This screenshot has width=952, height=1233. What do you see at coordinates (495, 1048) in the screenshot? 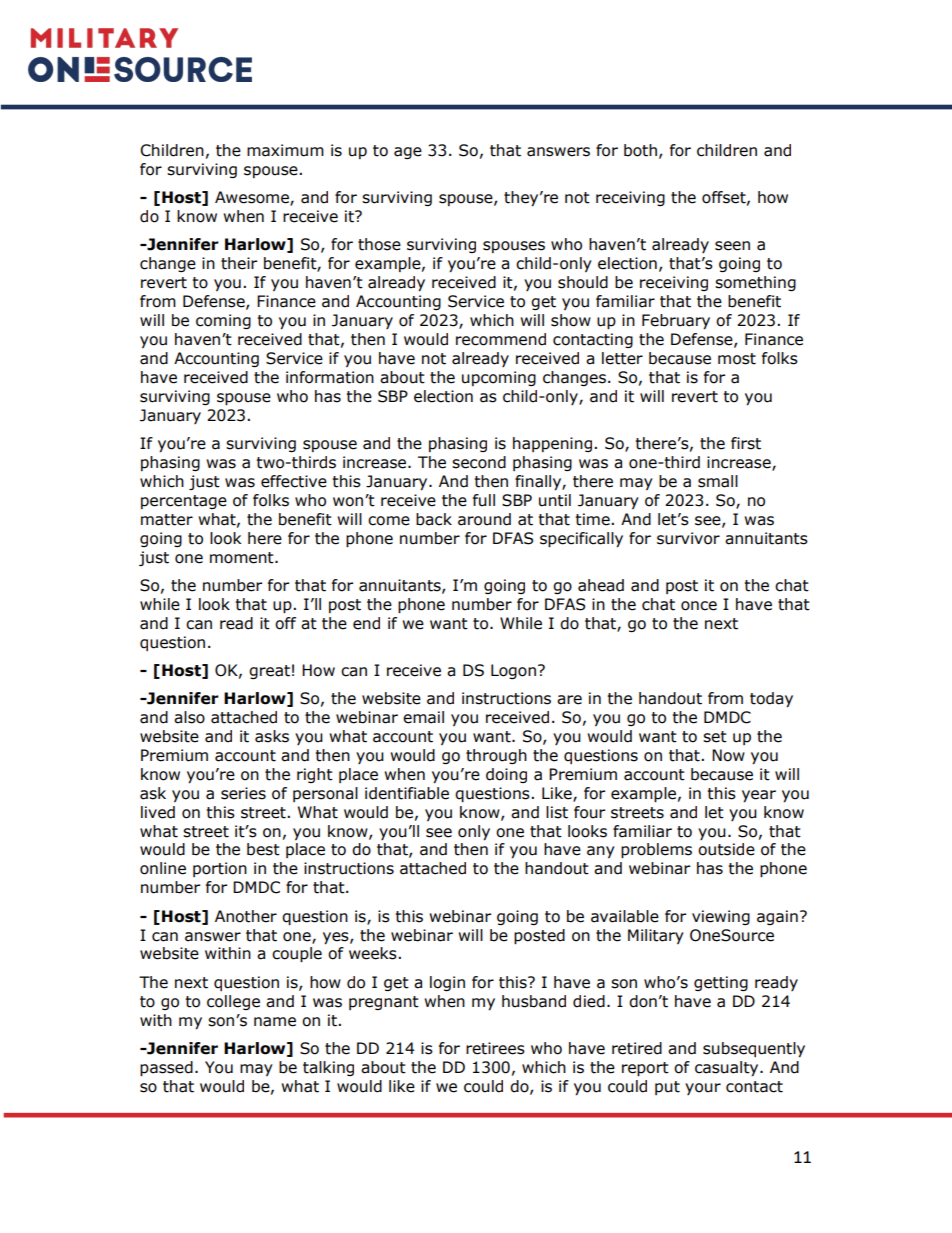
I see `retirees` at bounding box center [495, 1048].
